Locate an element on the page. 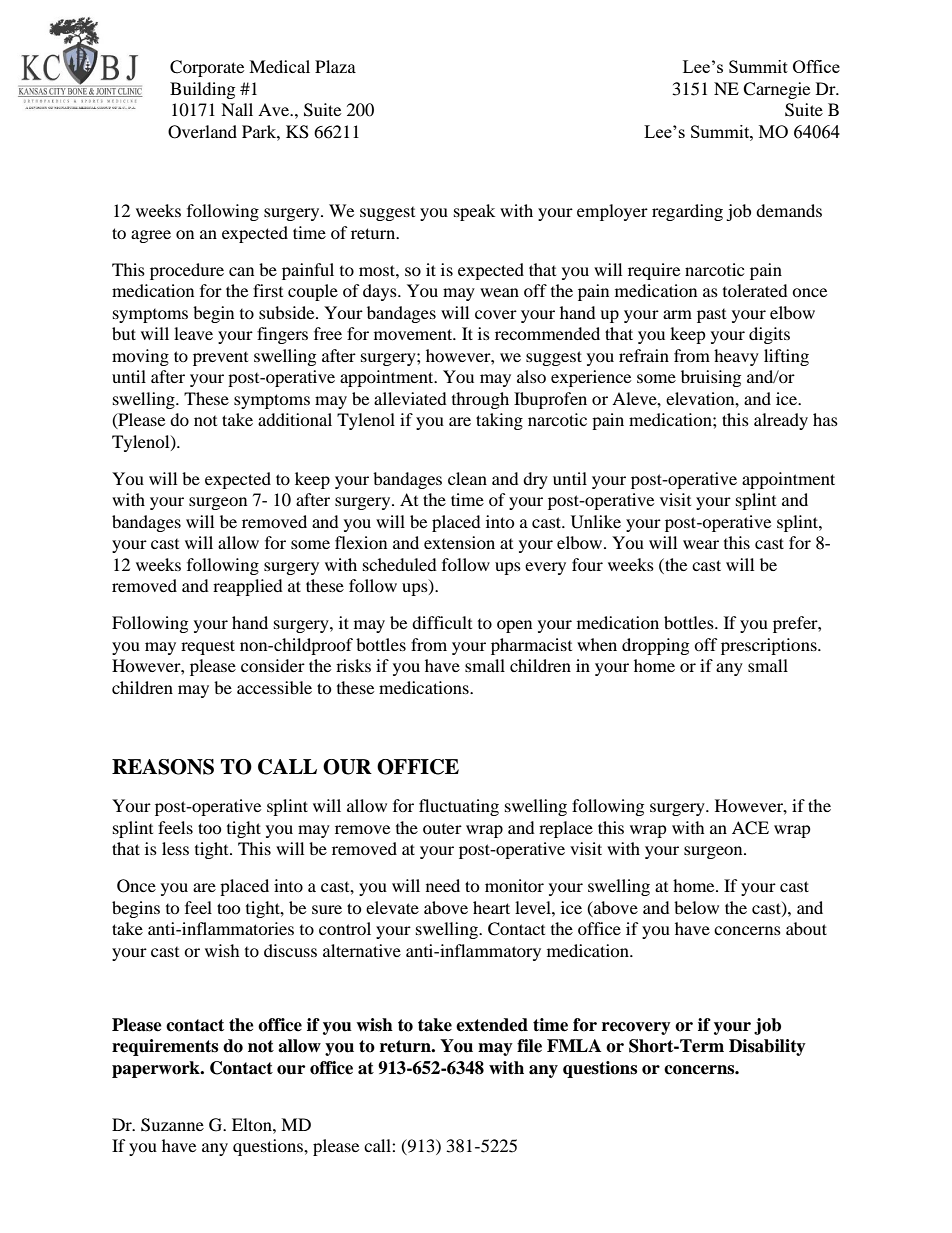 The height and width of the image is (1233, 952). Carnegie is located at coordinates (776, 90).
